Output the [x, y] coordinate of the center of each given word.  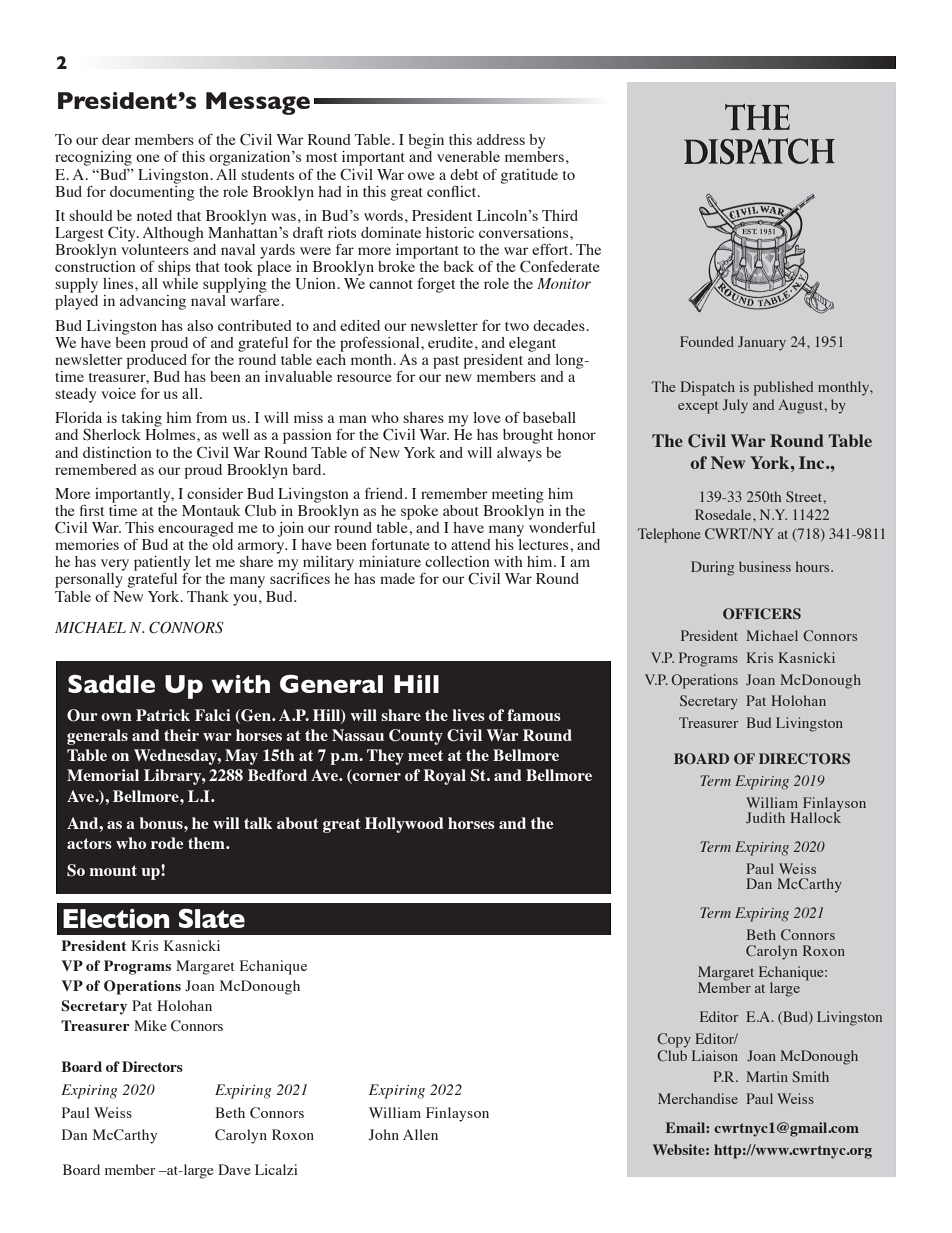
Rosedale [724, 514]
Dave [234, 1169]
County [416, 737]
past [446, 362]
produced [156, 360]
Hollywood [404, 825]
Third [560, 215]
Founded [707, 341]
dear [116, 139]
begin [426, 141]
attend [471, 544]
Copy [674, 1040]
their [181, 735]
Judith [765, 817]
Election [116, 918]
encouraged [196, 529]
